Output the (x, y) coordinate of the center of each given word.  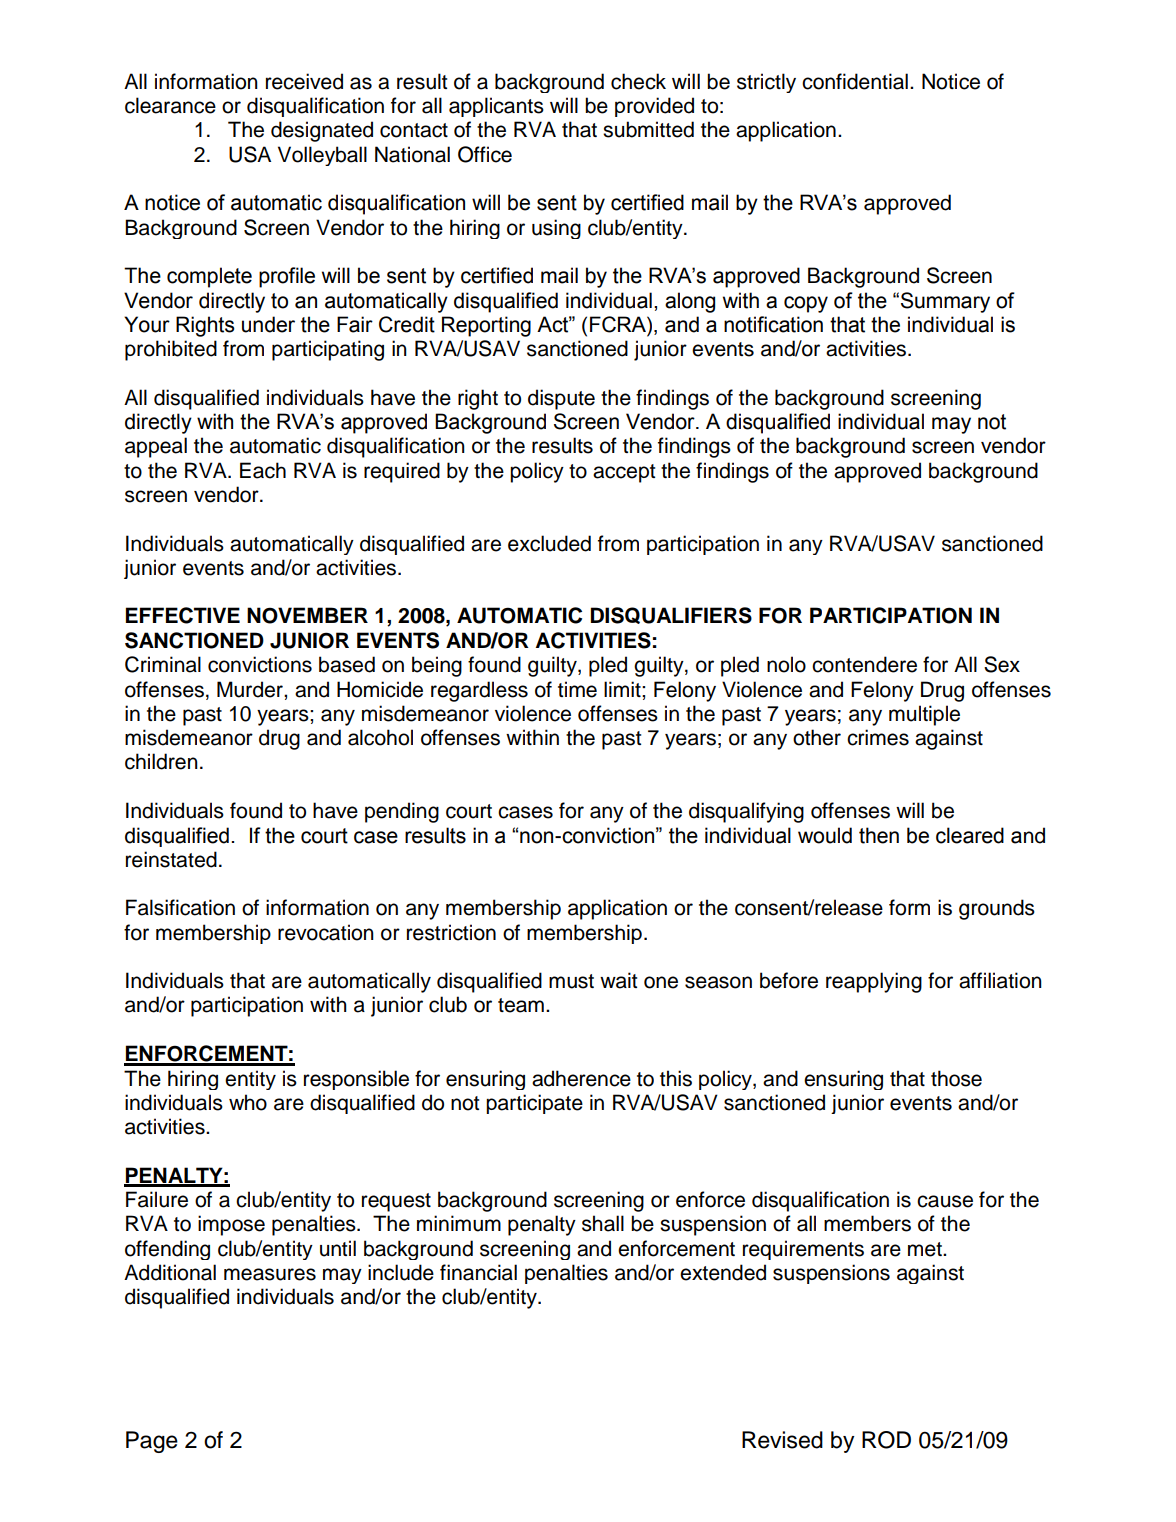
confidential (855, 81)
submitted (648, 129)
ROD (886, 1440)
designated (322, 131)
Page (152, 1442)
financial (478, 1272)
